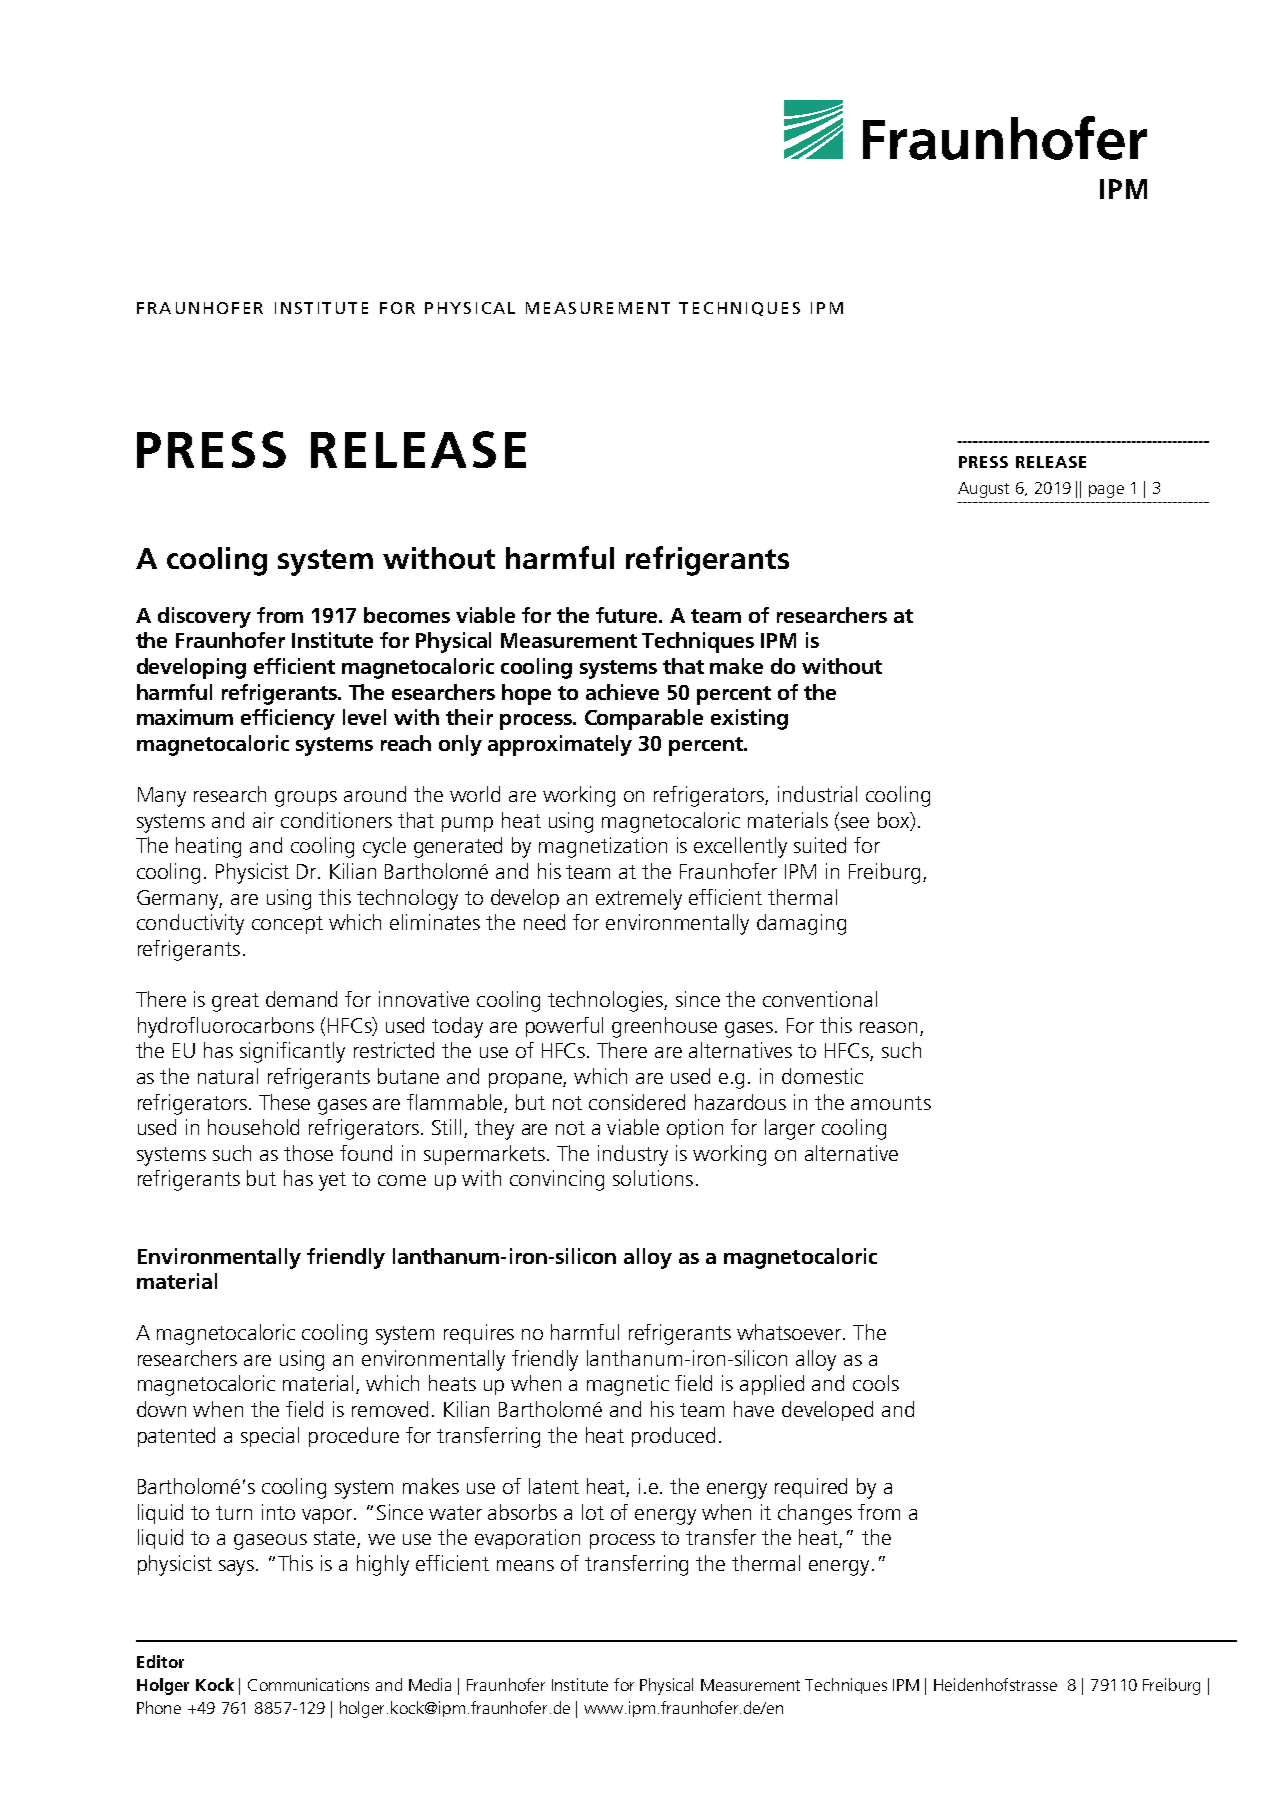 The width and height of the page is (1271, 1798). I want to click on amounts, so click(891, 1103).
